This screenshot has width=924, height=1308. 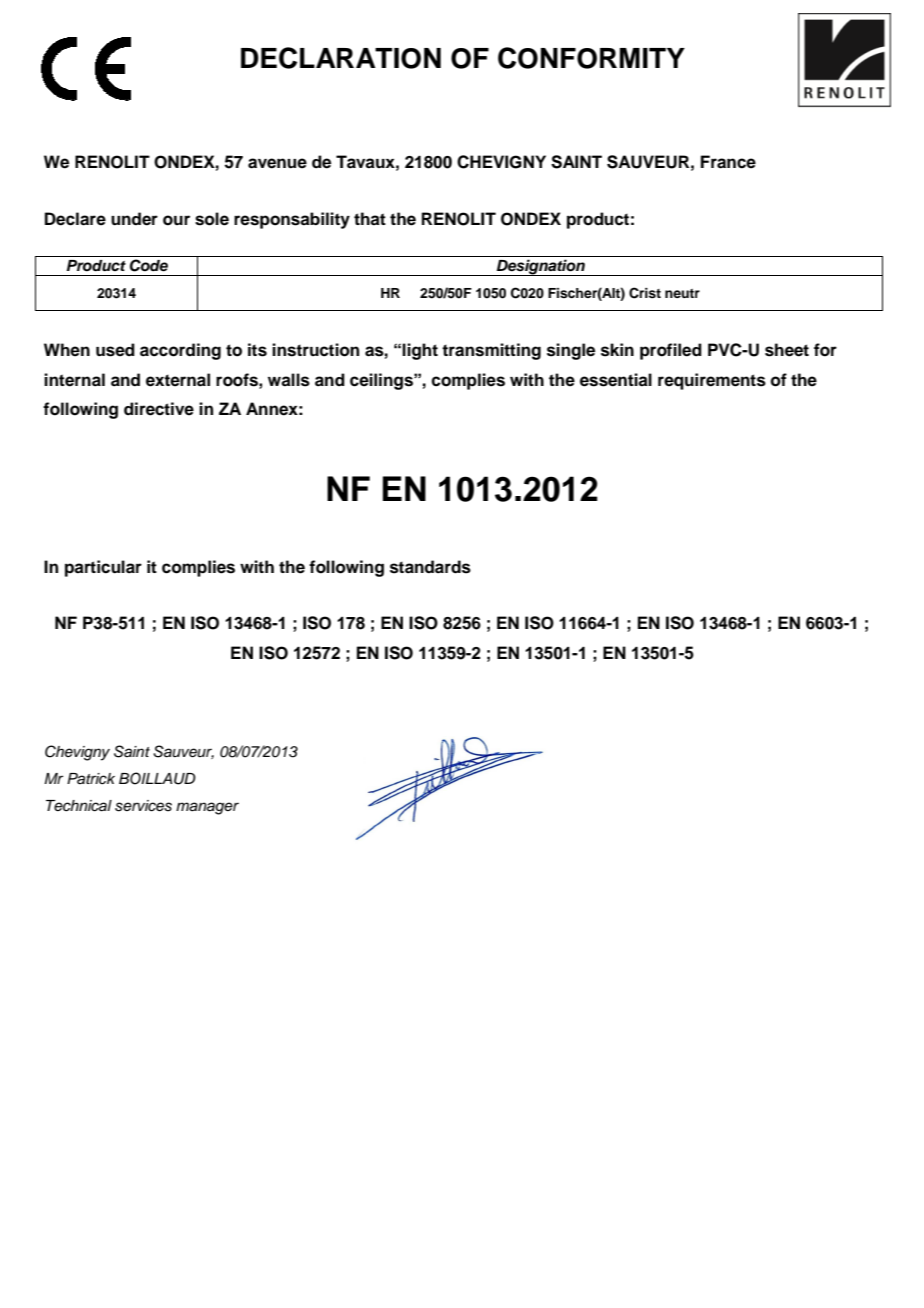 What do you see at coordinates (143, 806) in the screenshot?
I see `services` at bounding box center [143, 806].
